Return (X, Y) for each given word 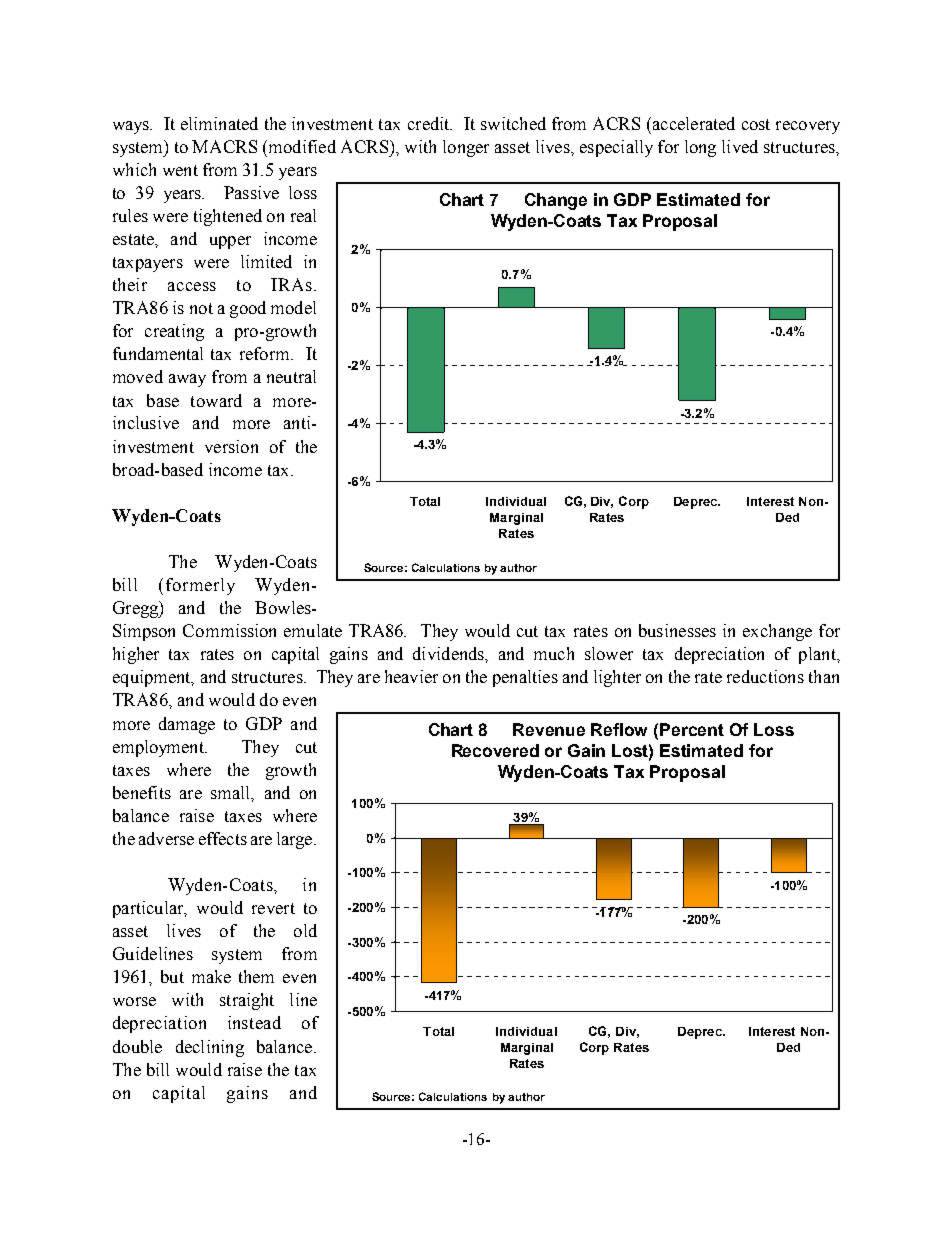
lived (740, 146)
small (232, 793)
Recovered (495, 750)
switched (513, 123)
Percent (692, 729)
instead (254, 1022)
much (554, 653)
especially (616, 148)
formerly (200, 586)
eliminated (219, 123)
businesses (677, 630)
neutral (291, 376)
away (187, 380)
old (305, 930)
